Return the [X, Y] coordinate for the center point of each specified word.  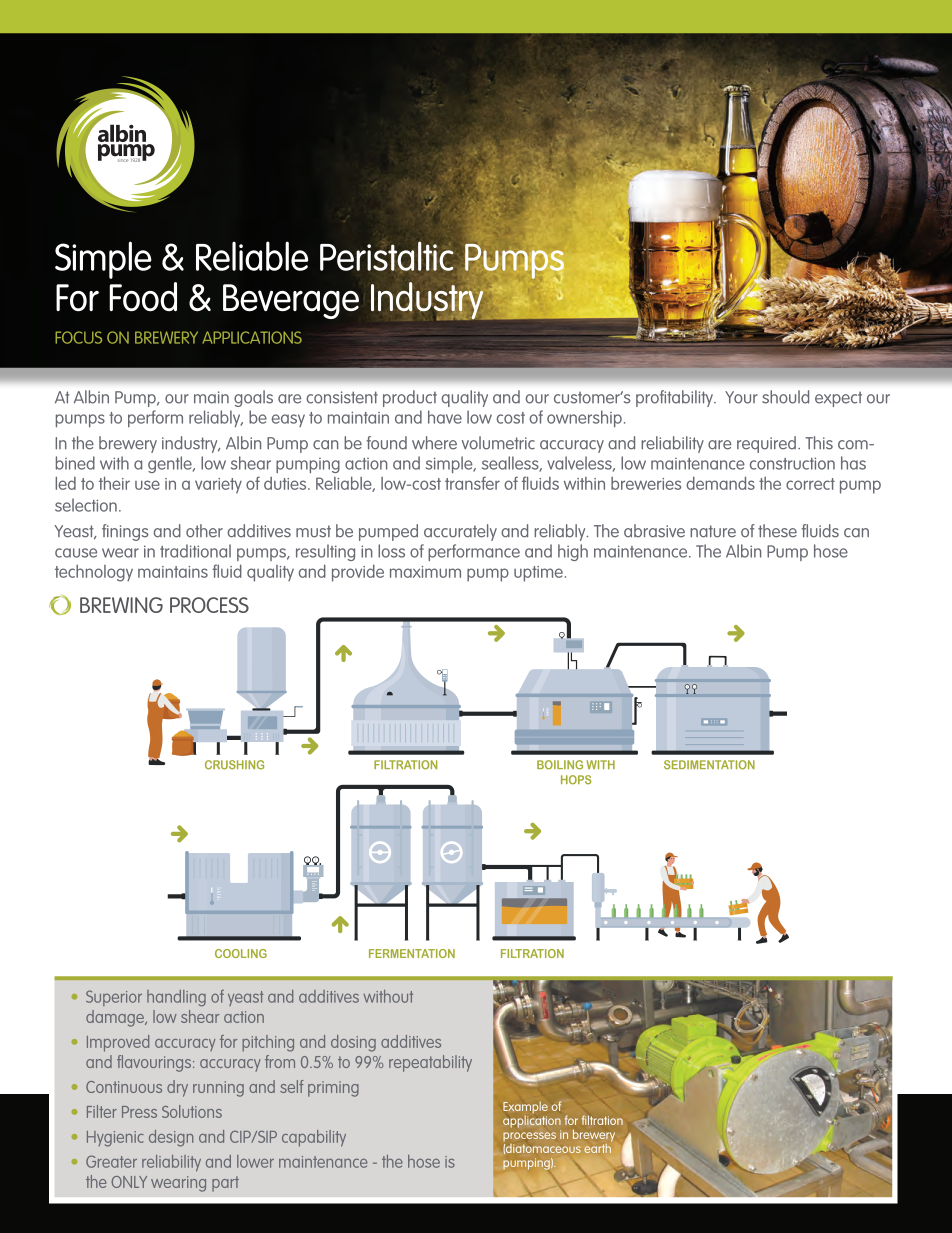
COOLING [241, 953]
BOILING [560, 765]
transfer [472, 483]
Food [143, 296]
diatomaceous [542, 1149]
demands [720, 483]
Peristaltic [387, 256]
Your [741, 397]
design [171, 1138]
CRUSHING [234, 765]
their [114, 483]
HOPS [576, 780]
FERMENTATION [412, 953]
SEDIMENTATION [709, 765]
